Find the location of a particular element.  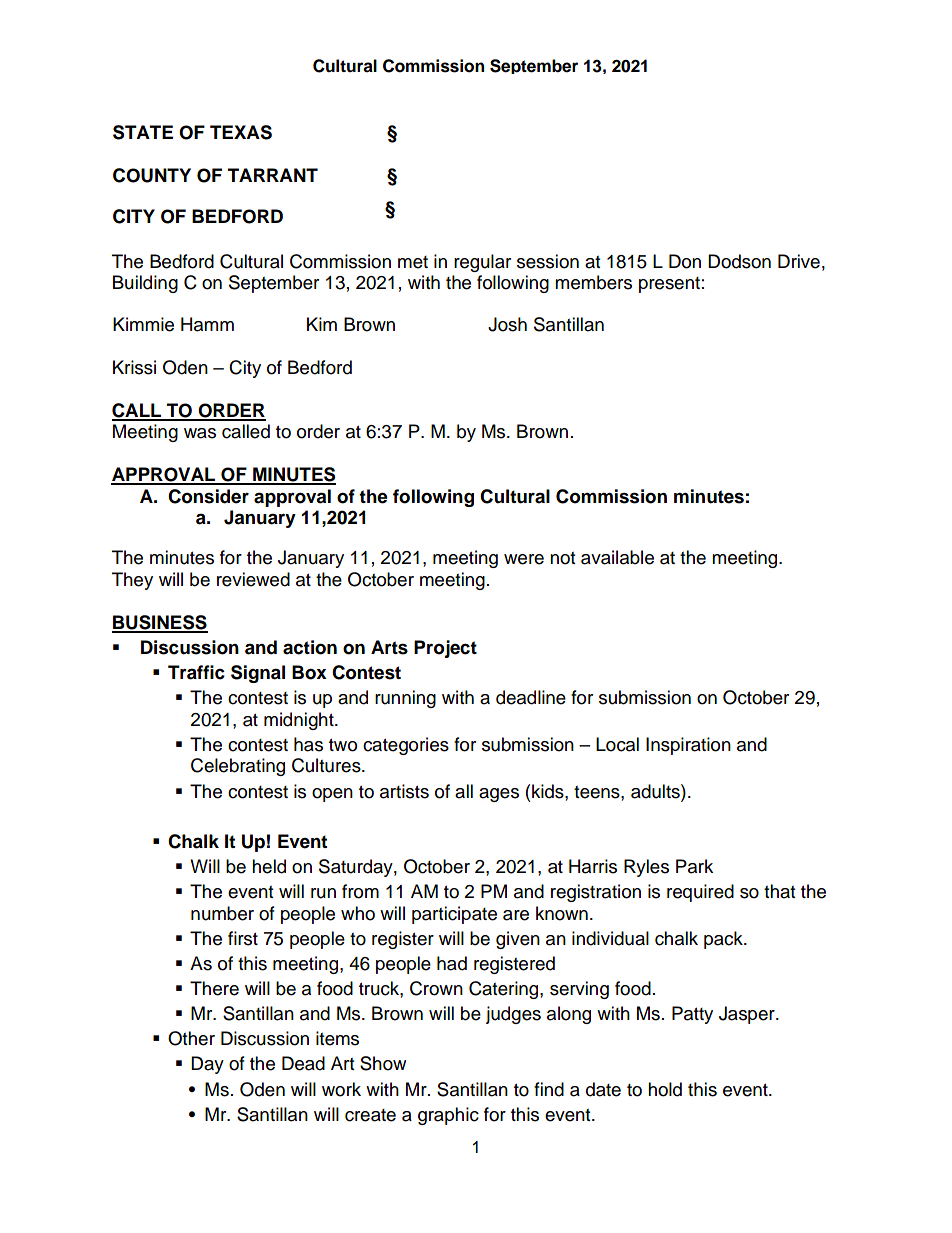

Other is located at coordinates (191, 1038).
